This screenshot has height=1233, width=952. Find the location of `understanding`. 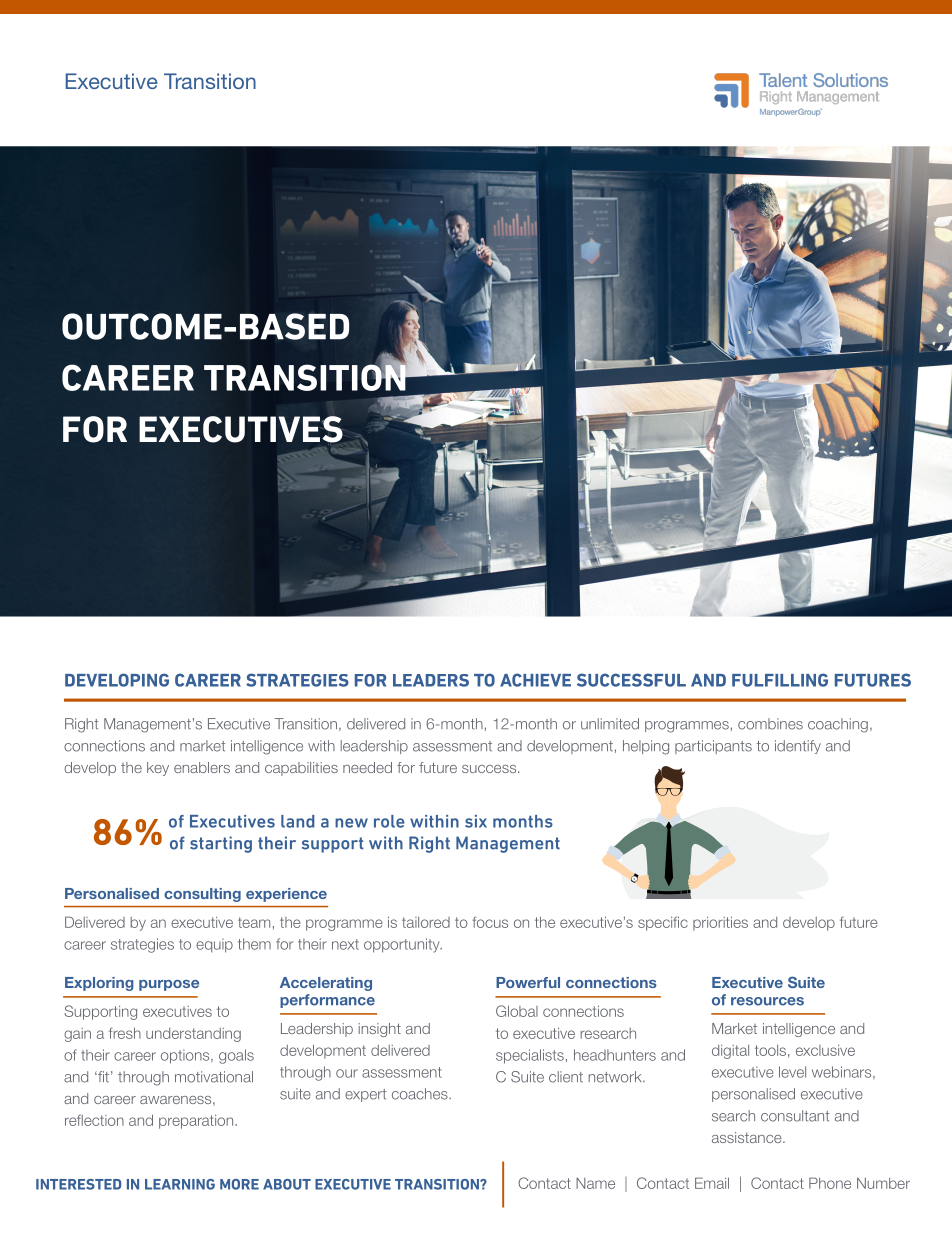

understanding is located at coordinates (193, 1035).
